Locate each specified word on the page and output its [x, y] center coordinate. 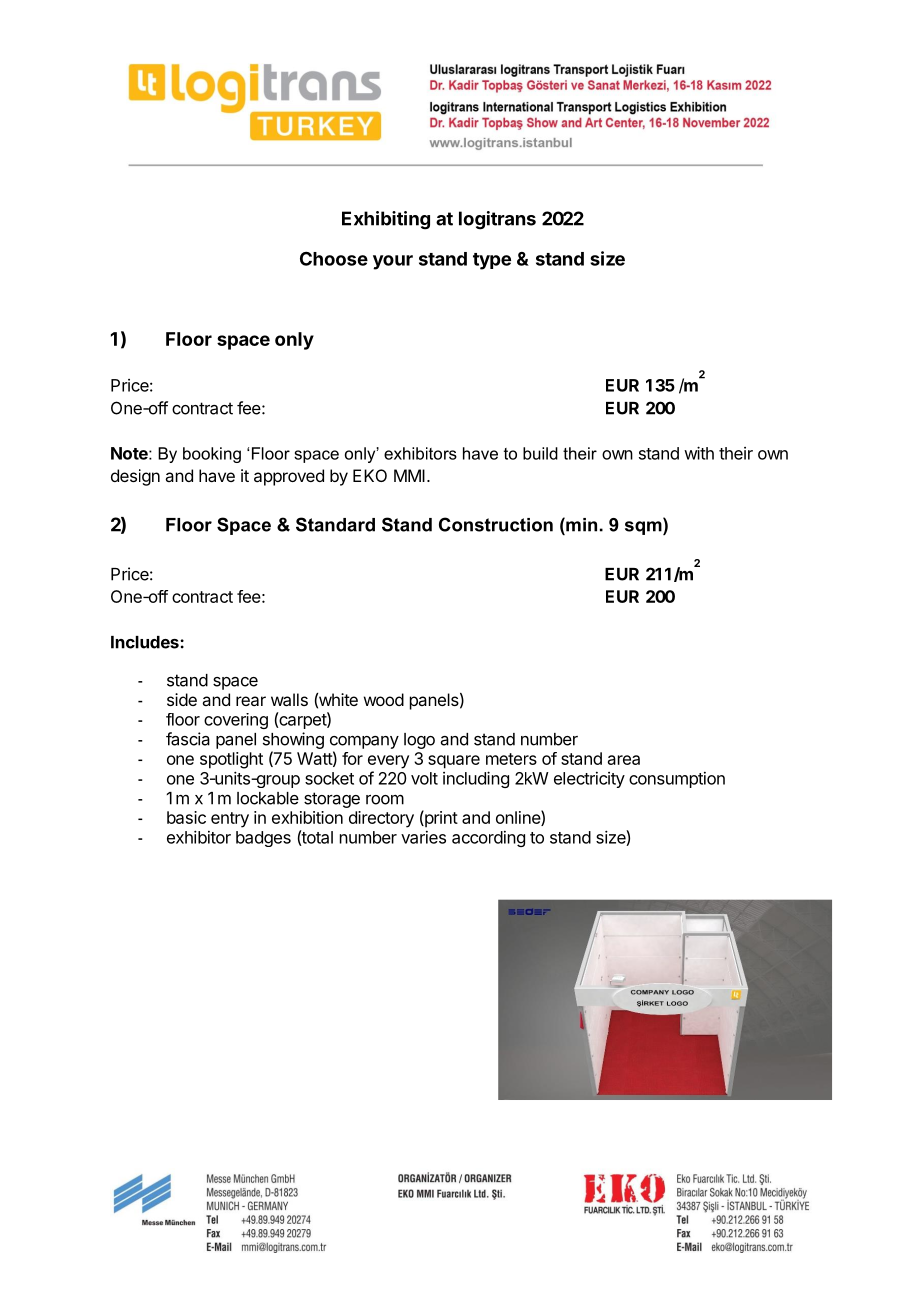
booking [212, 455]
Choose [334, 259]
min [580, 524]
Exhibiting [386, 220]
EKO [370, 475]
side [182, 699]
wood [384, 699]
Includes [146, 642]
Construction [496, 524]
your [393, 262]
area [624, 760]
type [492, 261]
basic [186, 817]
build [540, 453]
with [699, 453]
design [135, 477]
